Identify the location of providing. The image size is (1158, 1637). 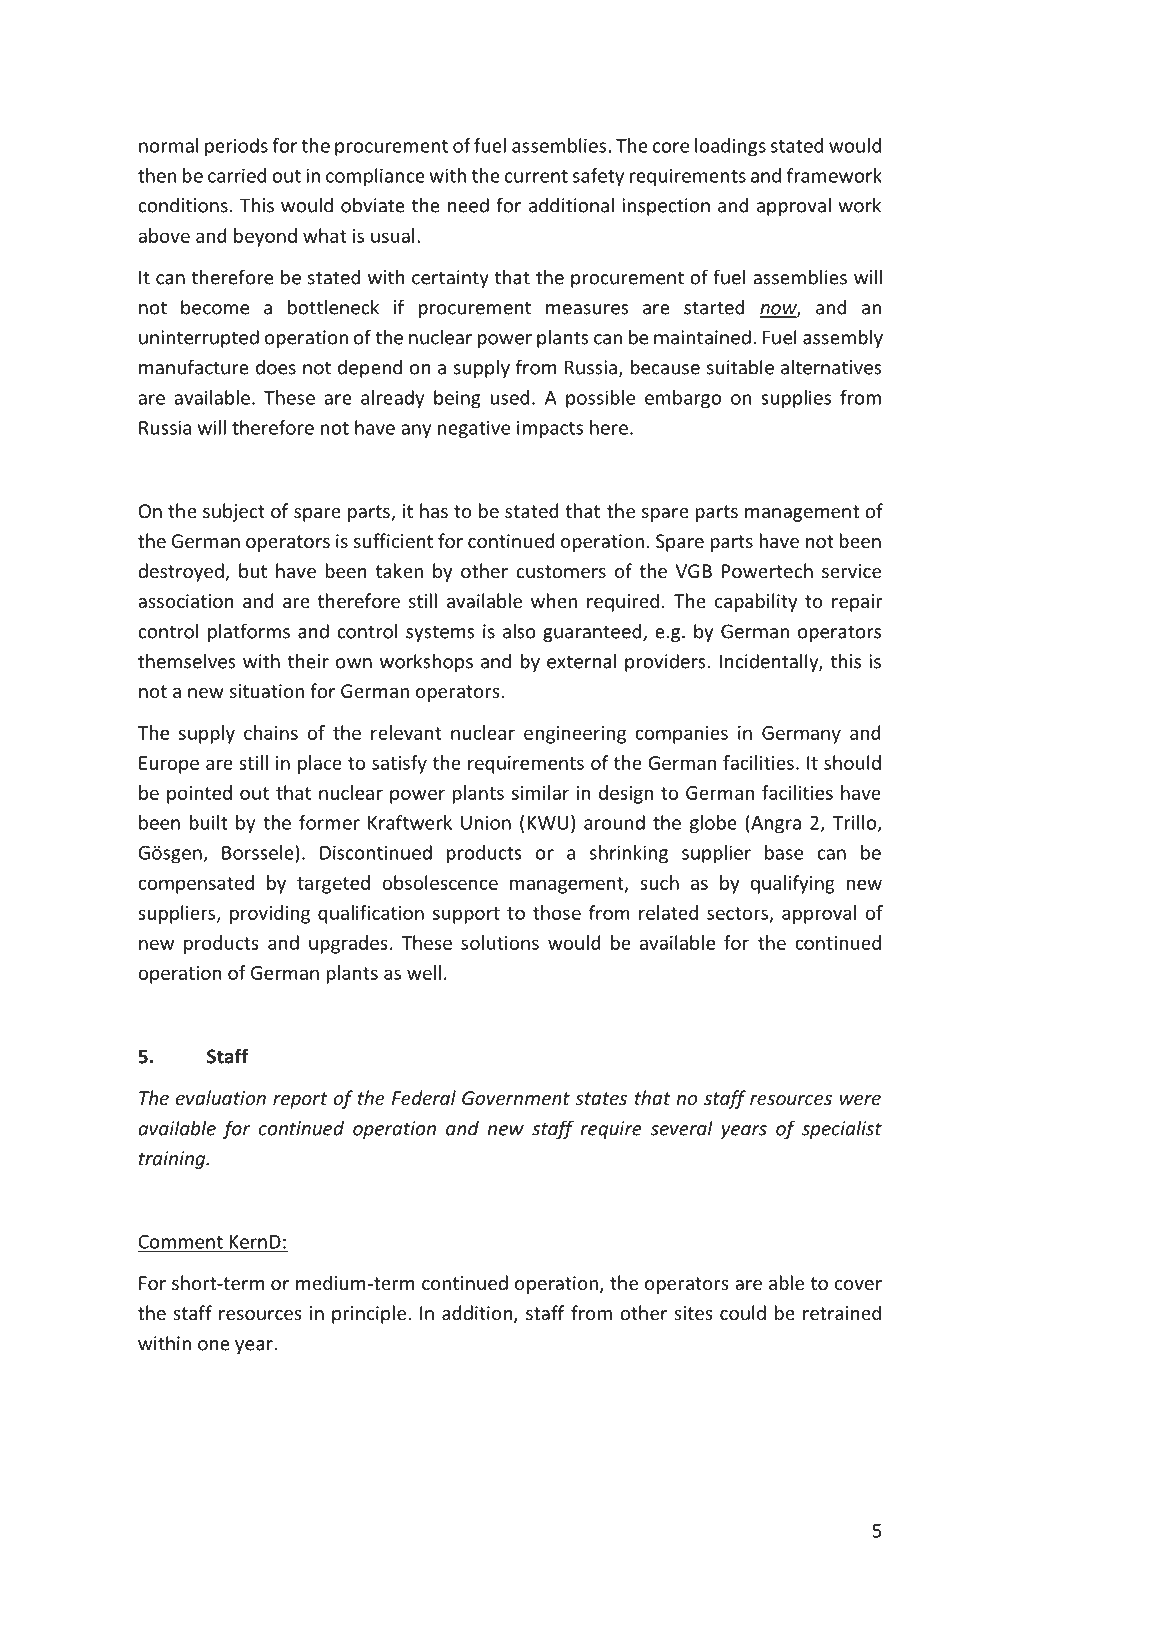
(270, 914).
